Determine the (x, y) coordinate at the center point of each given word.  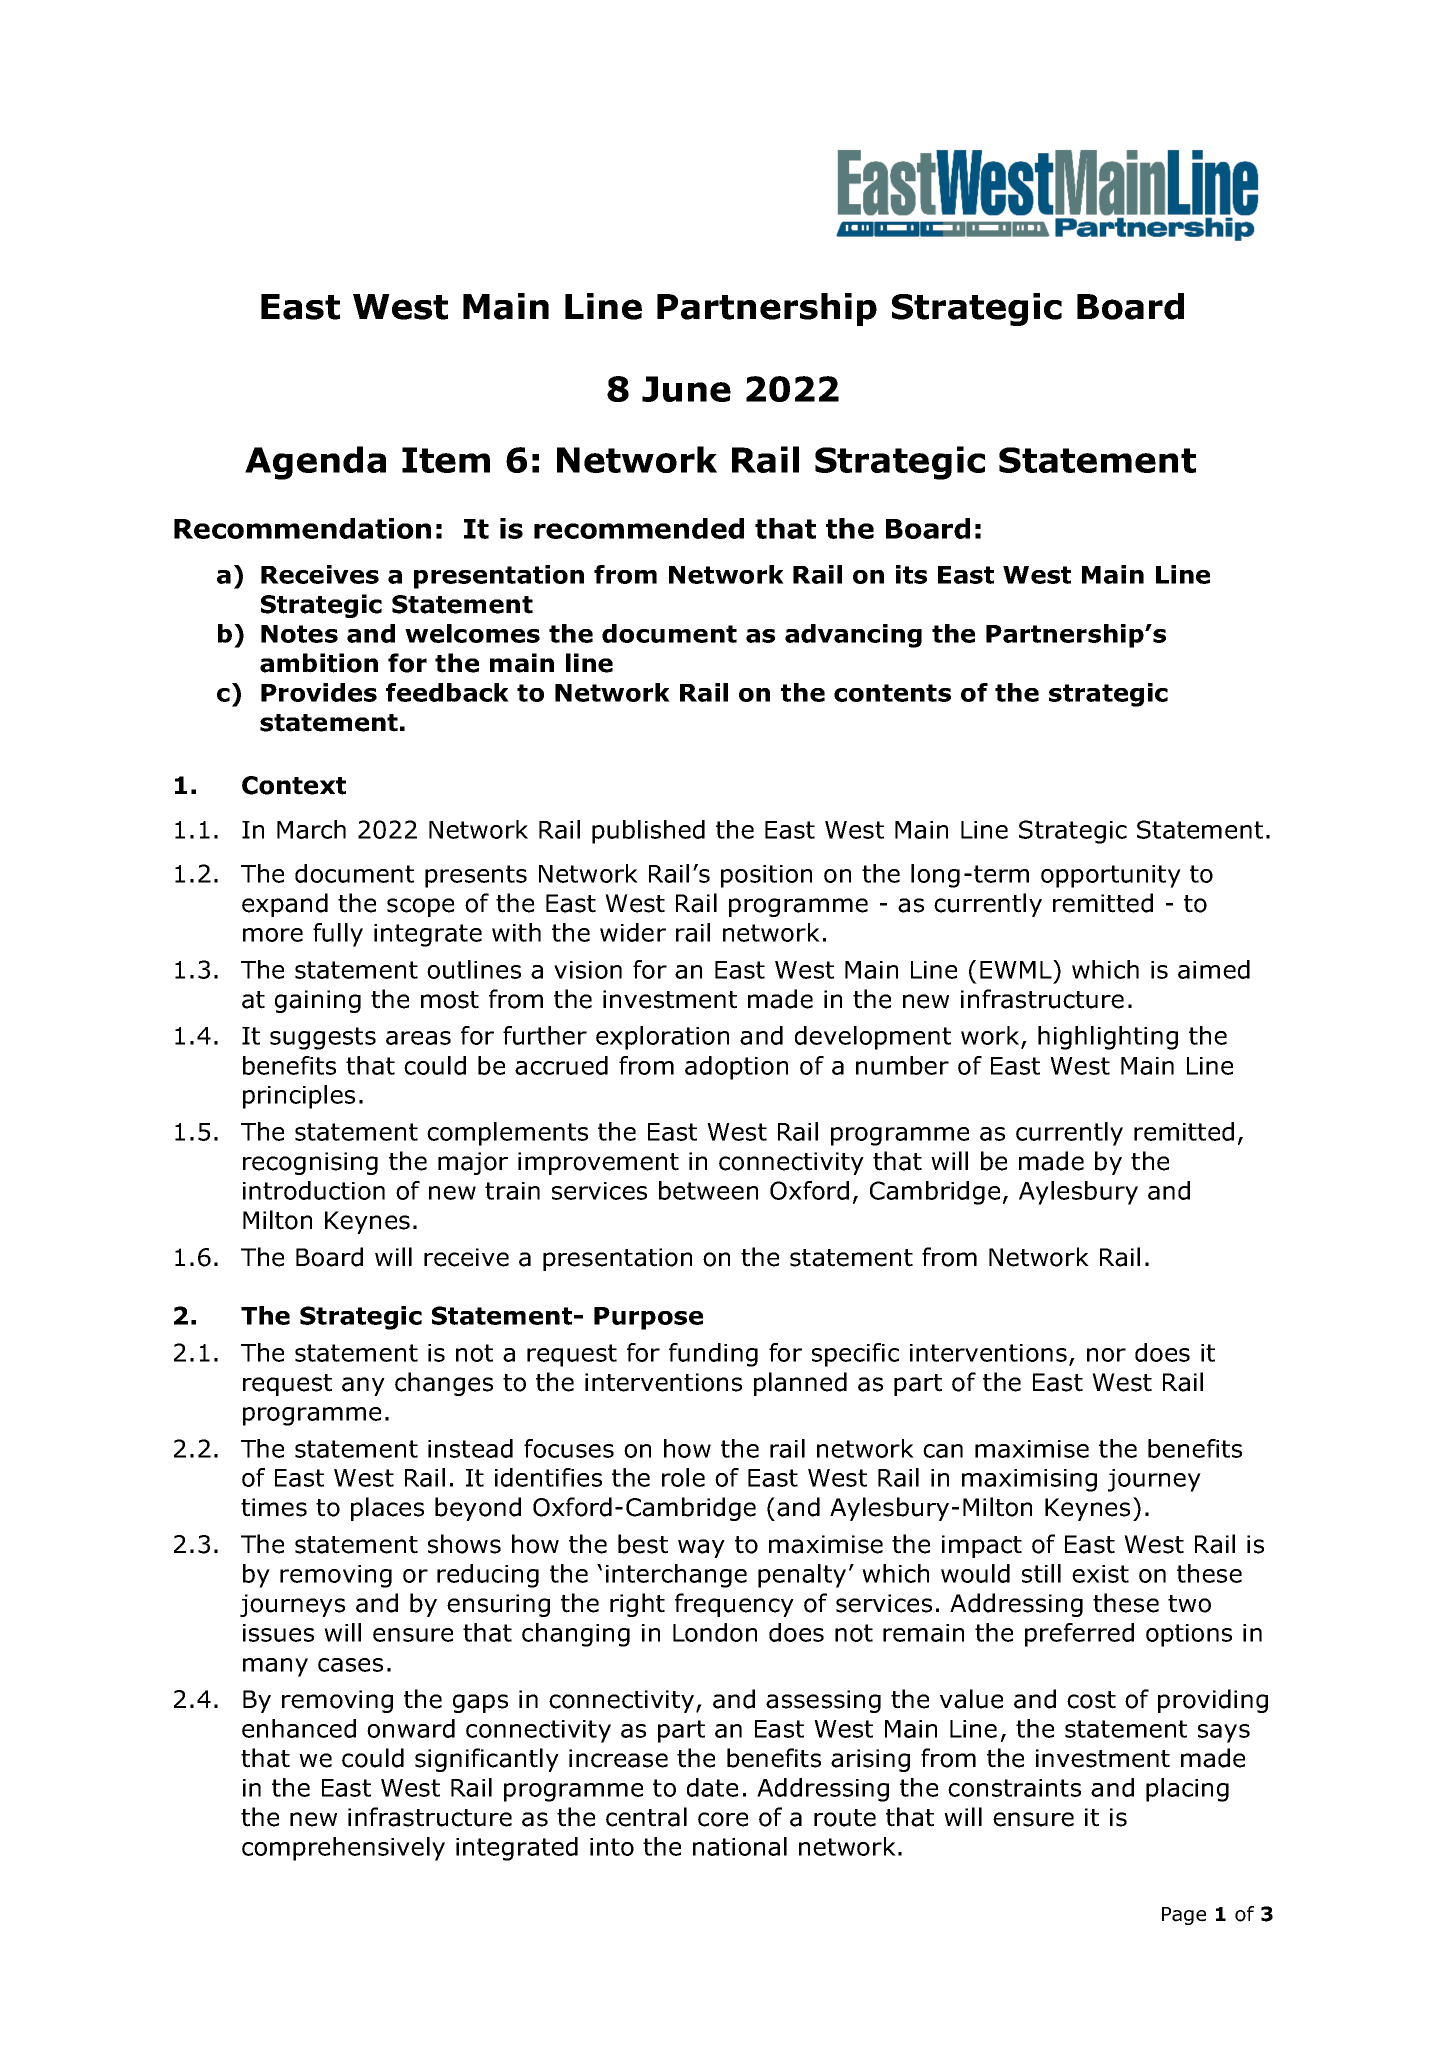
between (708, 1190)
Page (1184, 1916)
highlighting (1108, 1038)
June (686, 389)
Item (446, 460)
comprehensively (343, 1849)
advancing (853, 636)
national (740, 1846)
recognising (310, 1163)
